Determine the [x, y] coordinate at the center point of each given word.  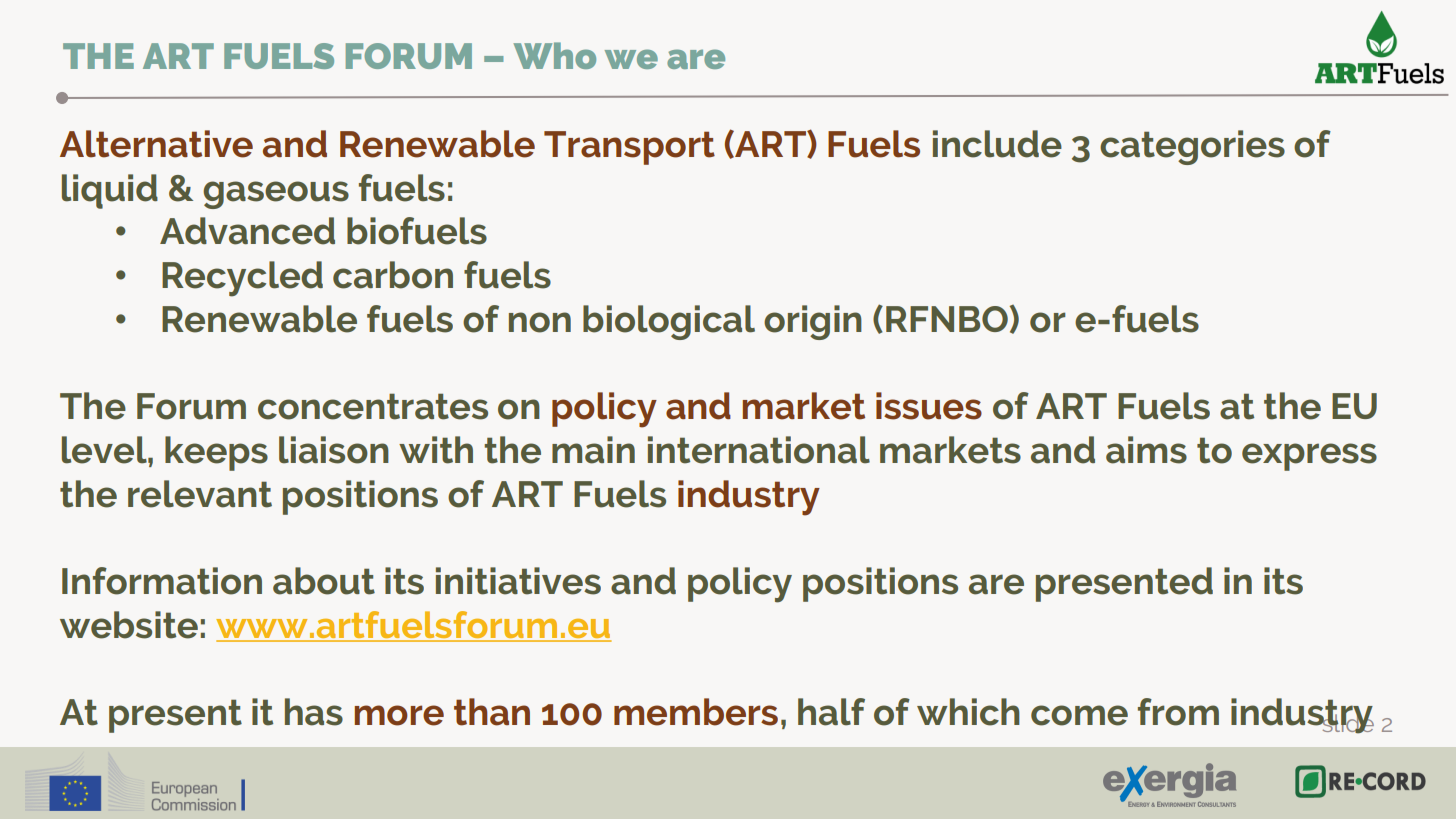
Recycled [242, 279]
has [314, 712]
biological [669, 322]
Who [554, 55]
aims [1146, 450]
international [759, 450]
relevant [200, 494]
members [696, 712]
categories [1192, 147]
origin [813, 322]
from [1178, 712]
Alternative [156, 144]
